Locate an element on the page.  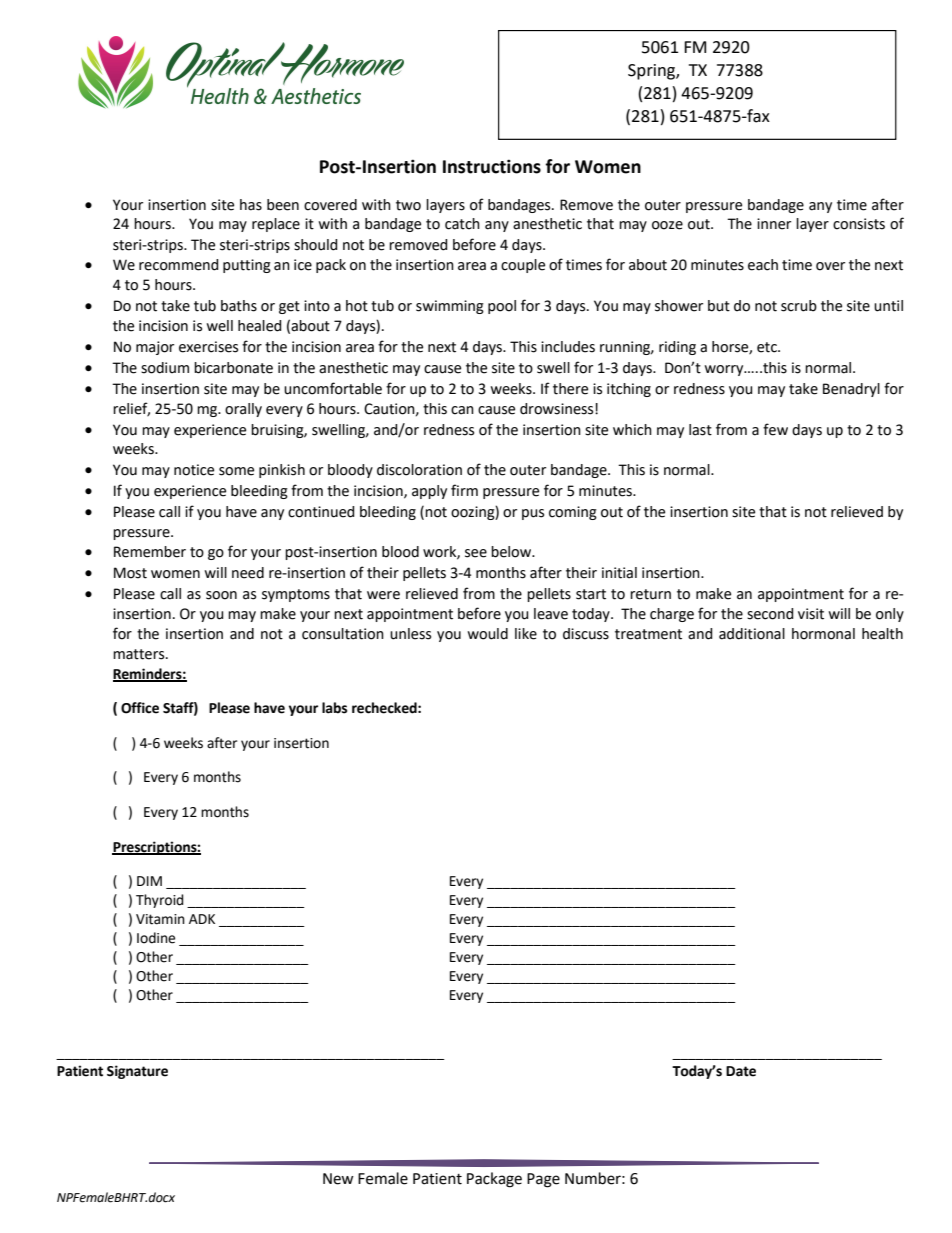
Page is located at coordinates (543, 1180).
